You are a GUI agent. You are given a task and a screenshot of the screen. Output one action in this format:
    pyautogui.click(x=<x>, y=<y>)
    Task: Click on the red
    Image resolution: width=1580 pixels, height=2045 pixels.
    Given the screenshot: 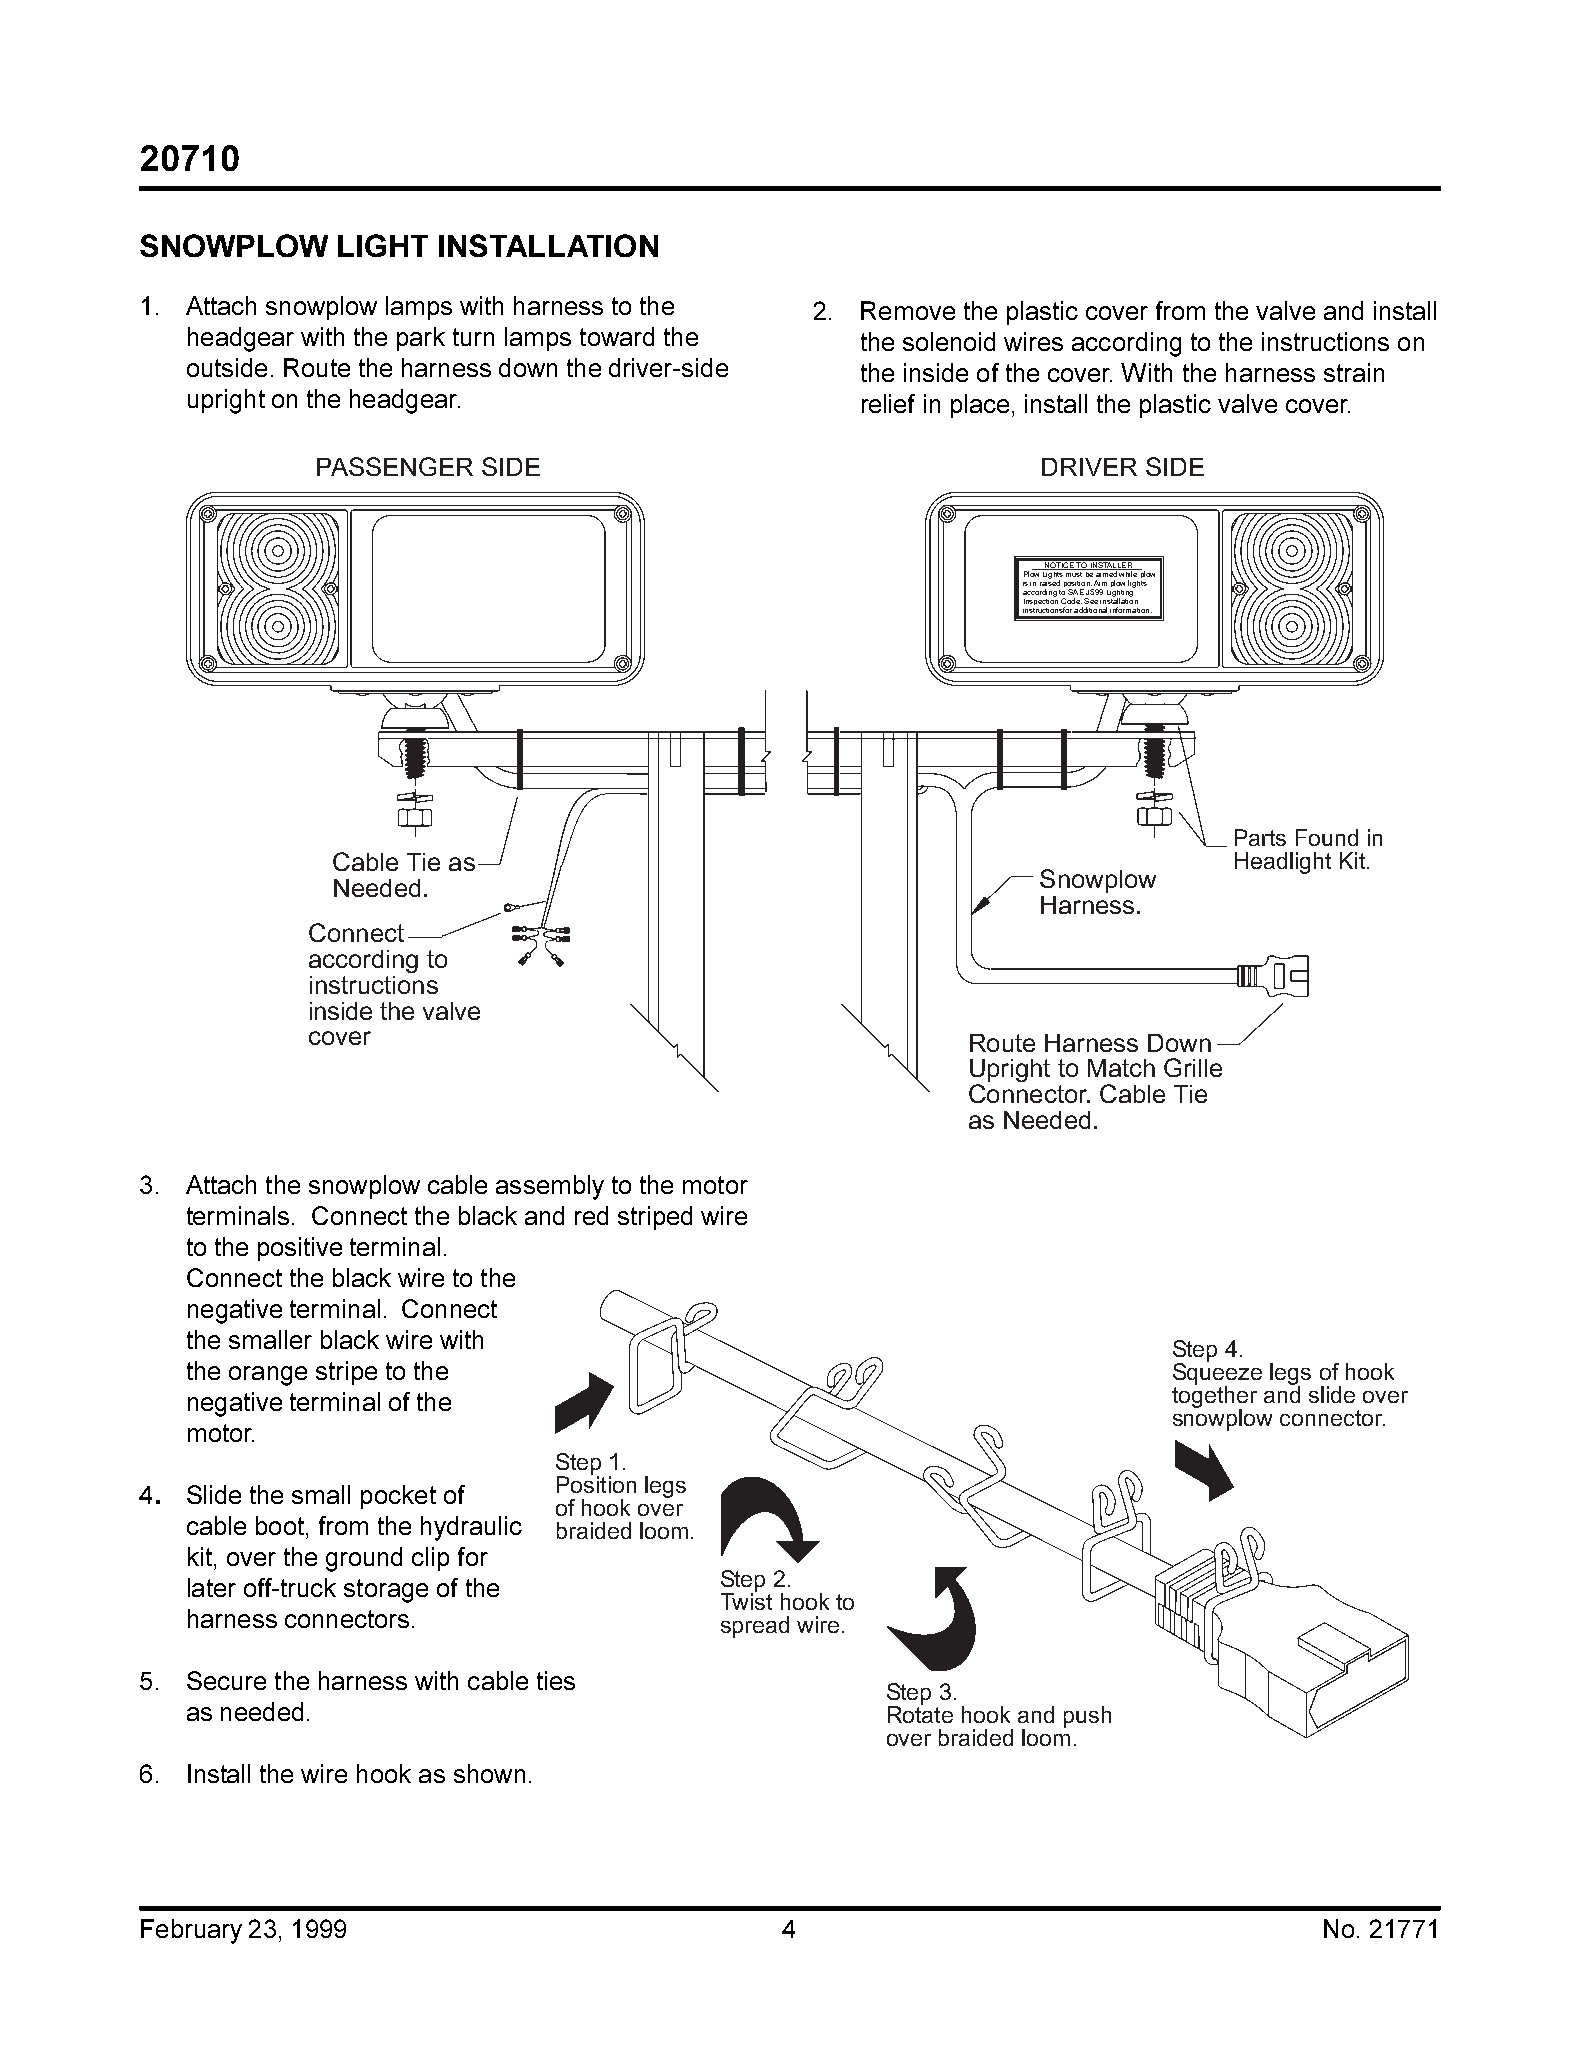 What is the action you would take?
    pyautogui.click(x=591, y=1215)
